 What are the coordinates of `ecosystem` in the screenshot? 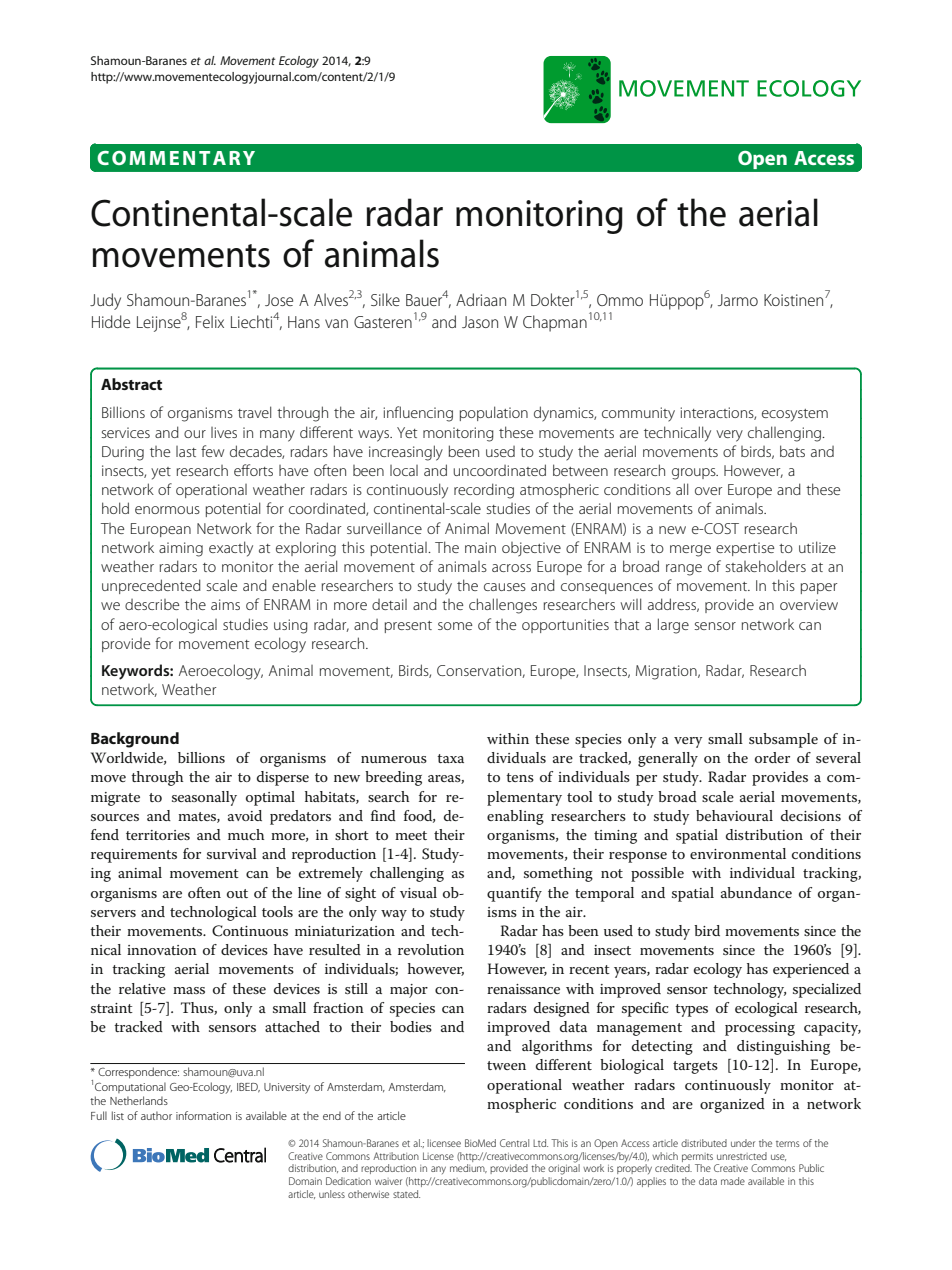 It's located at (795, 415).
